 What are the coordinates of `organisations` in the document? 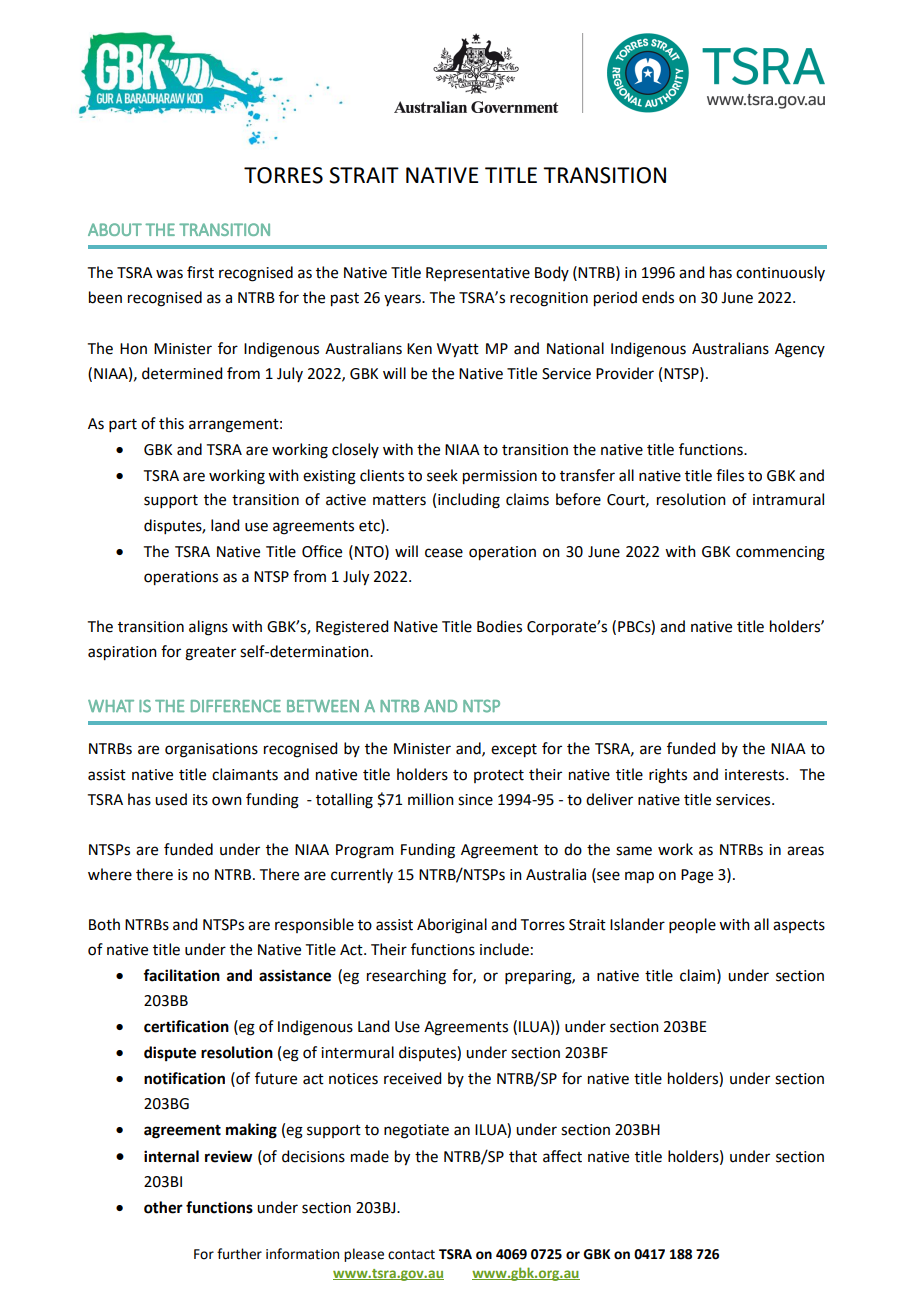 It's located at (211, 750).
